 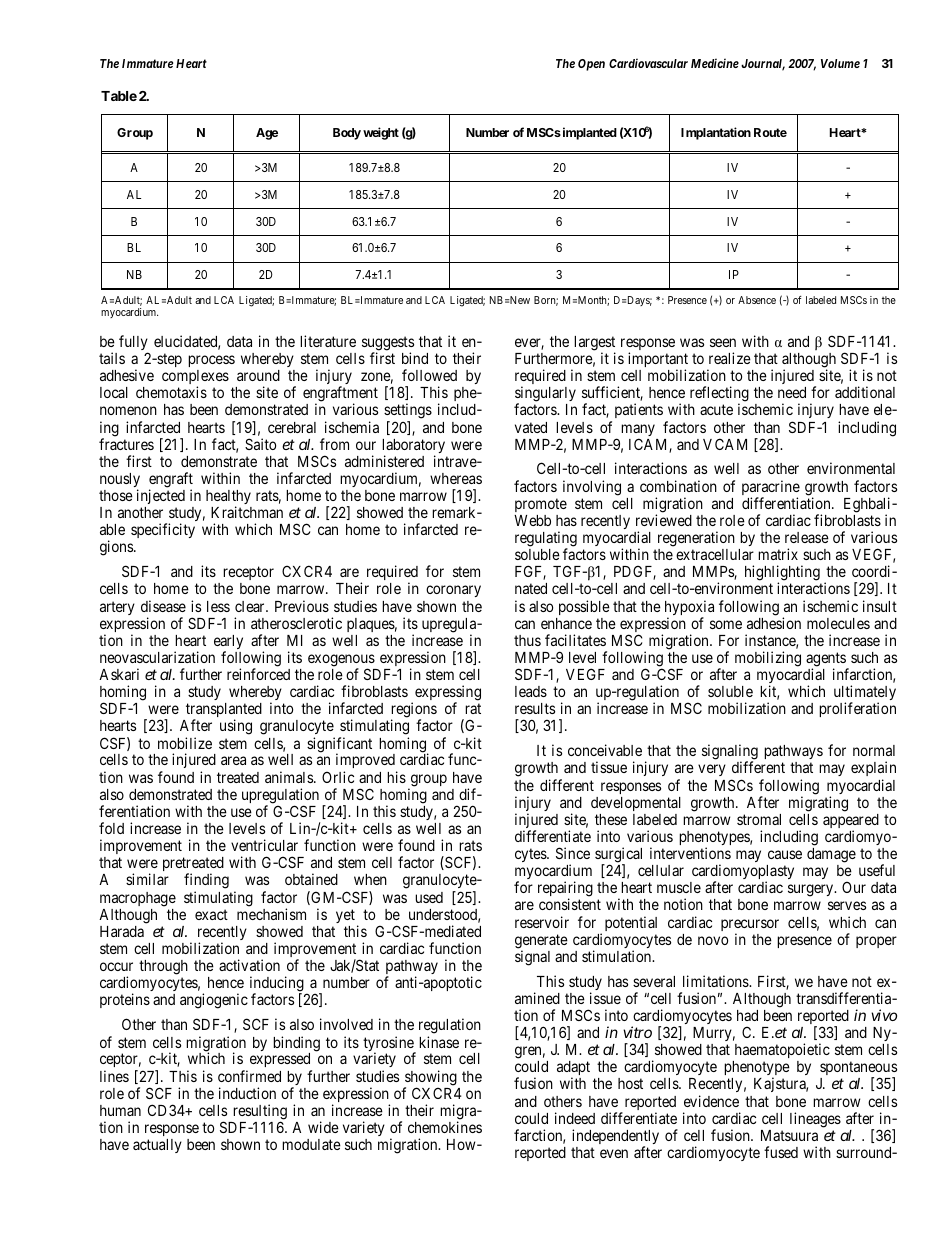 I want to click on precursor, so click(x=750, y=926).
